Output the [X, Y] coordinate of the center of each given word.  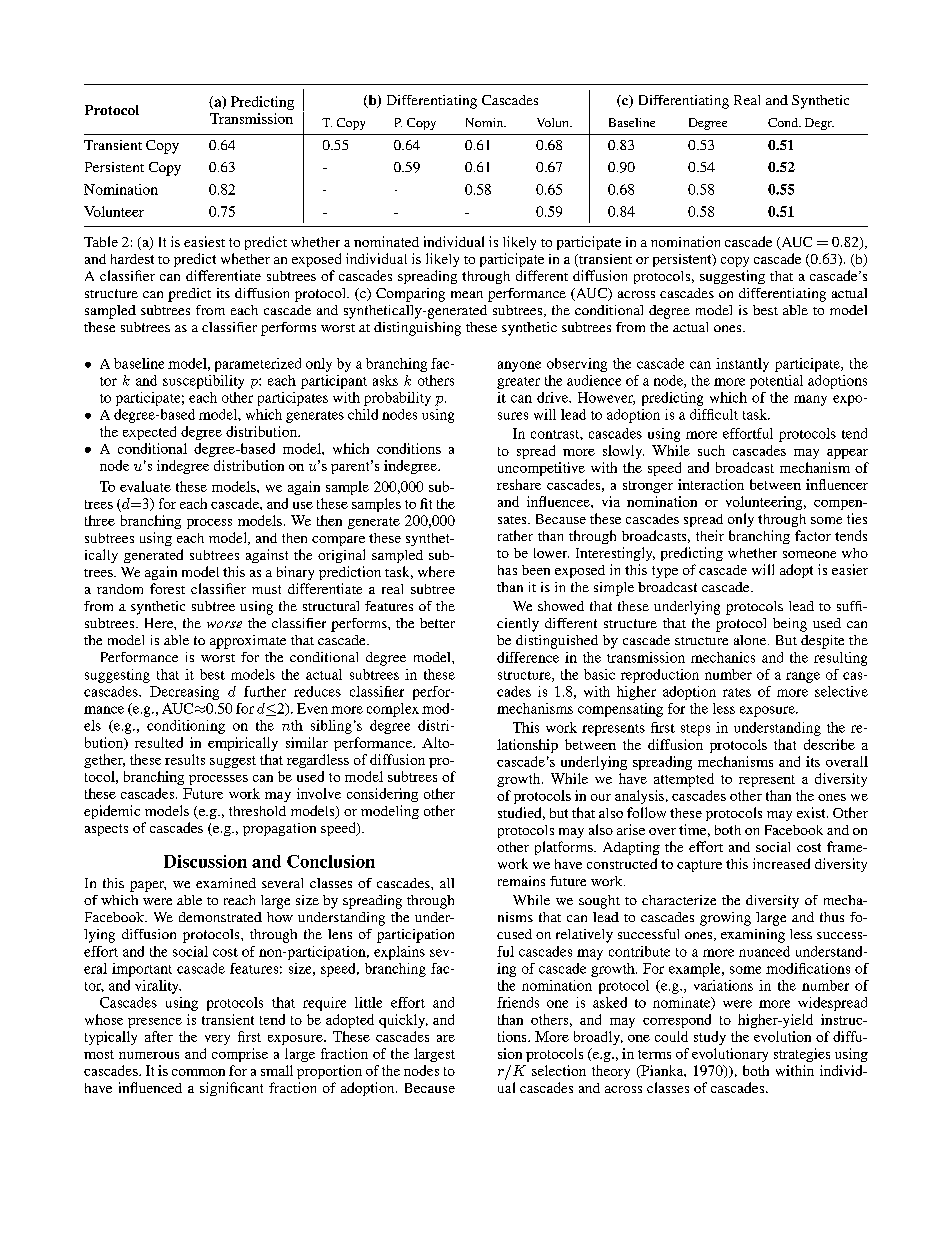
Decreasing [184, 693]
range [803, 677]
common [198, 1072]
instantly [742, 365]
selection [559, 1070]
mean [467, 294]
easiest [204, 241]
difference [528, 657]
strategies [802, 1055]
